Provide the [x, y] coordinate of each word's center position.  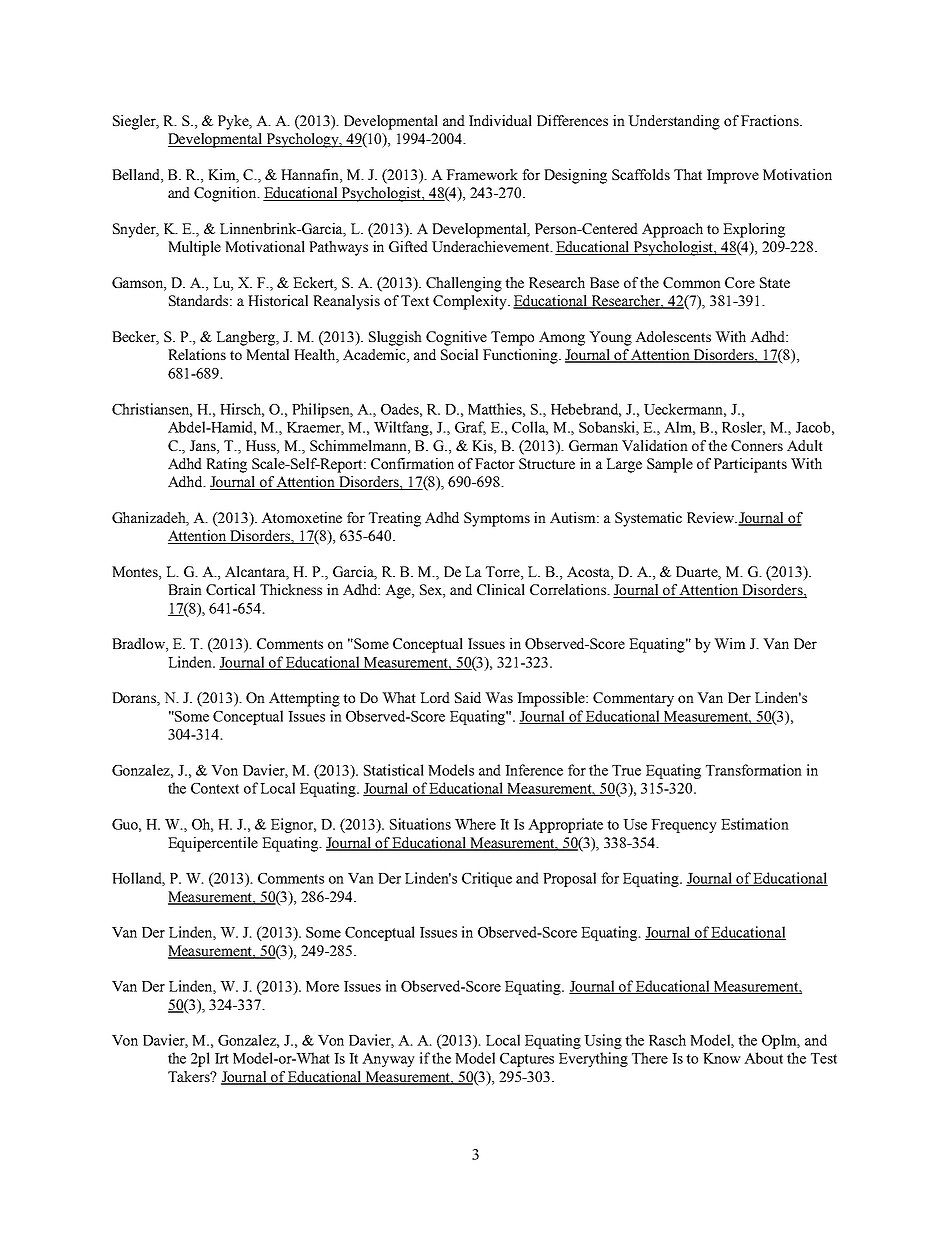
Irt [222, 1058]
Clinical [501, 589]
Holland [138, 879]
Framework [482, 174]
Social [459, 354]
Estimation [755, 824]
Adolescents [673, 336]
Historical [278, 300]
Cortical [230, 589]
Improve [733, 176]
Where [475, 824]
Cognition [226, 194]
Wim [730, 643]
